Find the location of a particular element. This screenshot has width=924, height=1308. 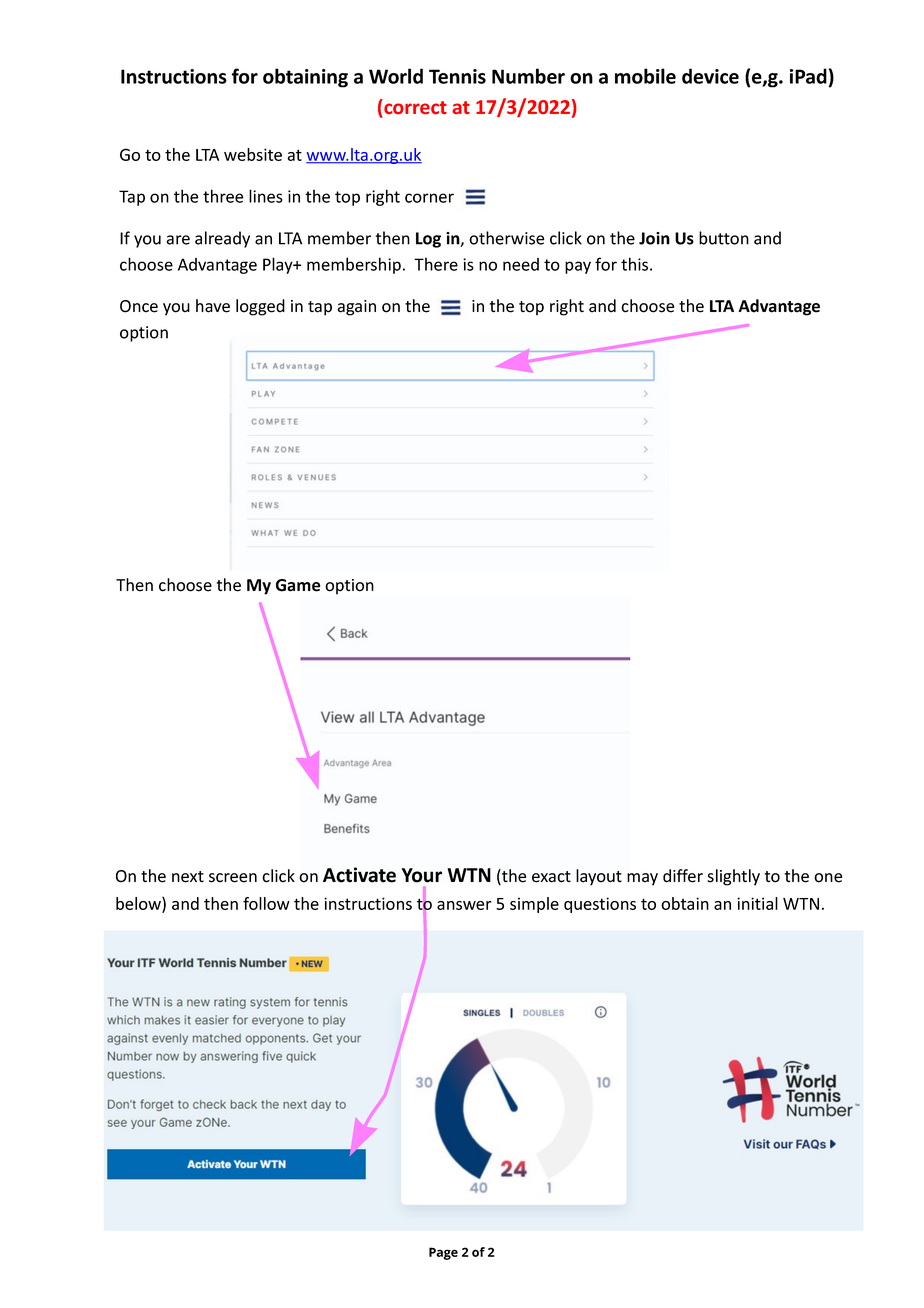

Tennis is located at coordinates (457, 76).
